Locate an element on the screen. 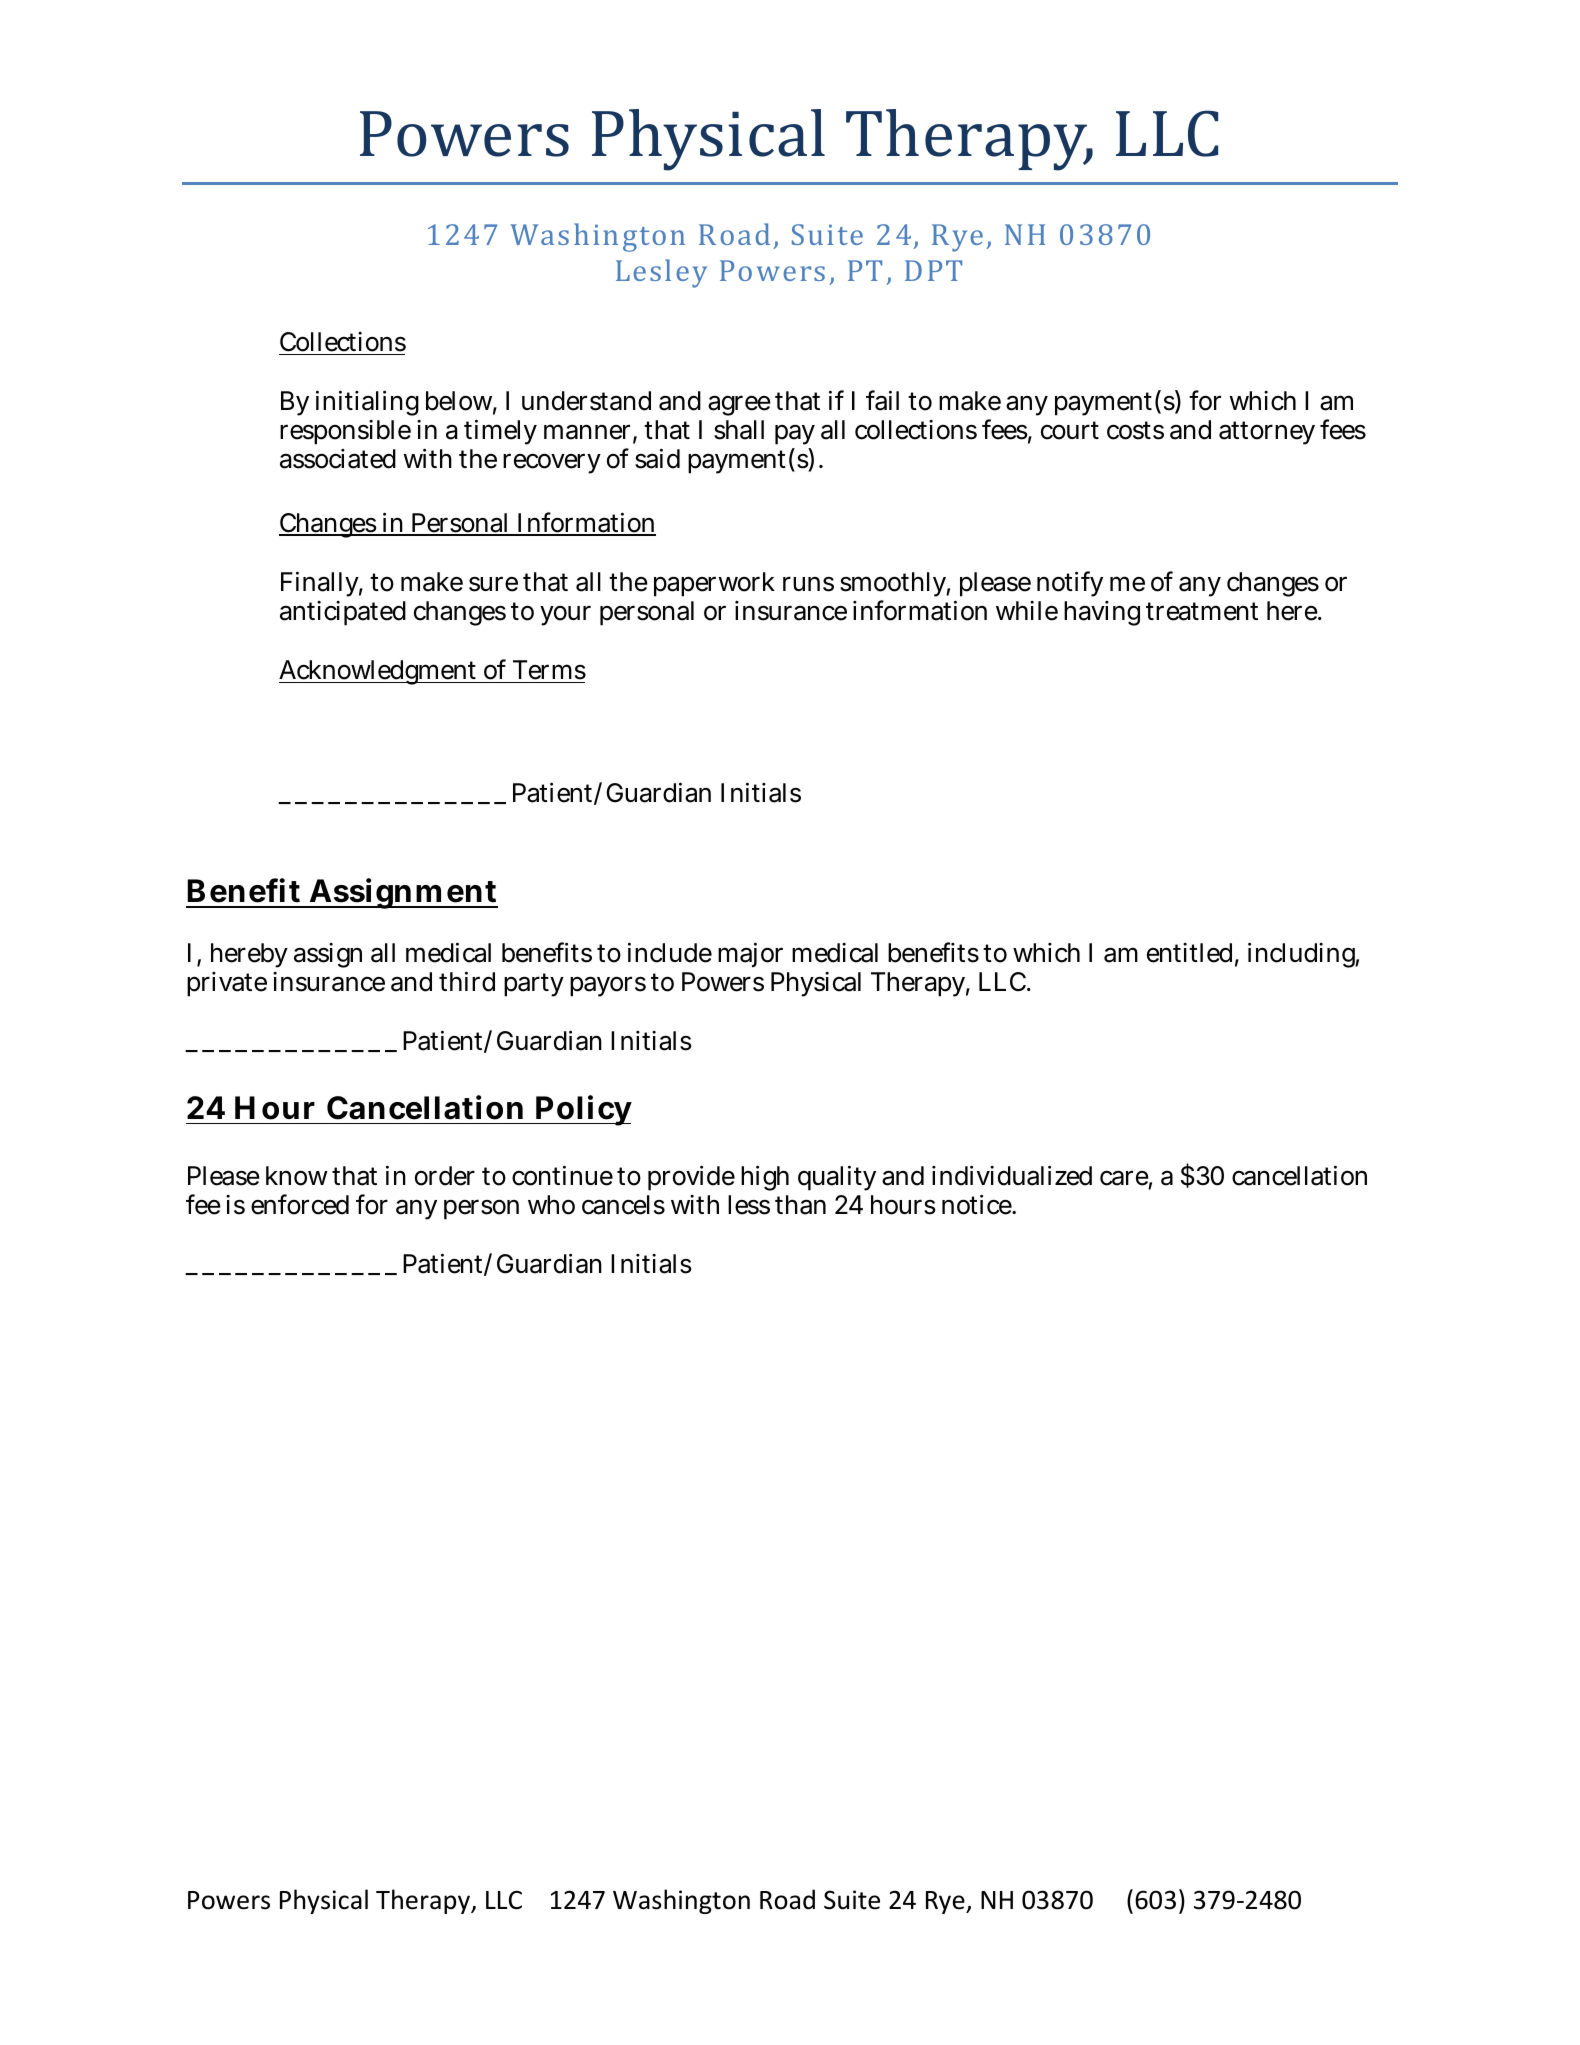 Image resolution: width=1580 pixels, height=2045 pixels. anticipated is located at coordinates (343, 613).
